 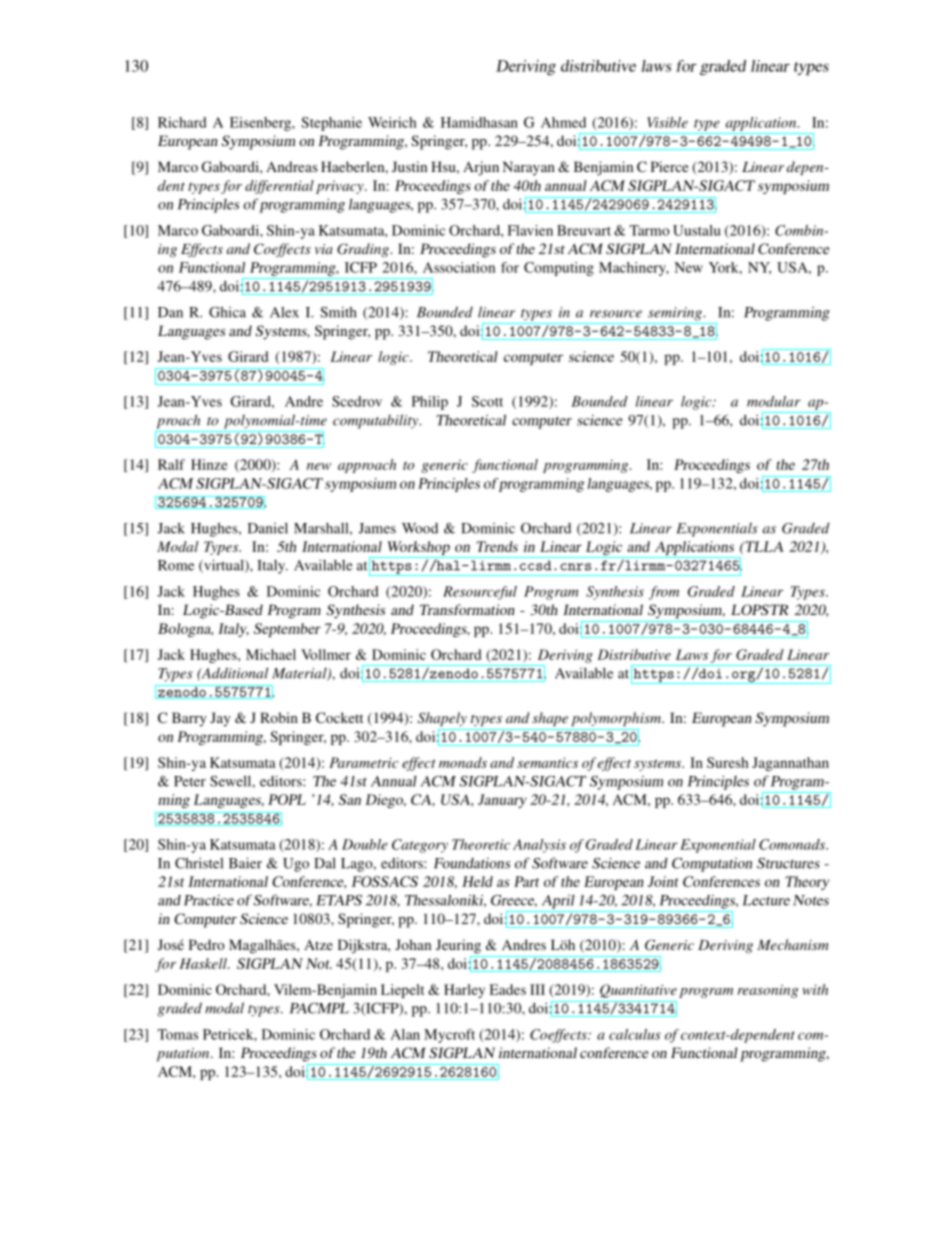 I want to click on Eades, so click(x=508, y=989).
